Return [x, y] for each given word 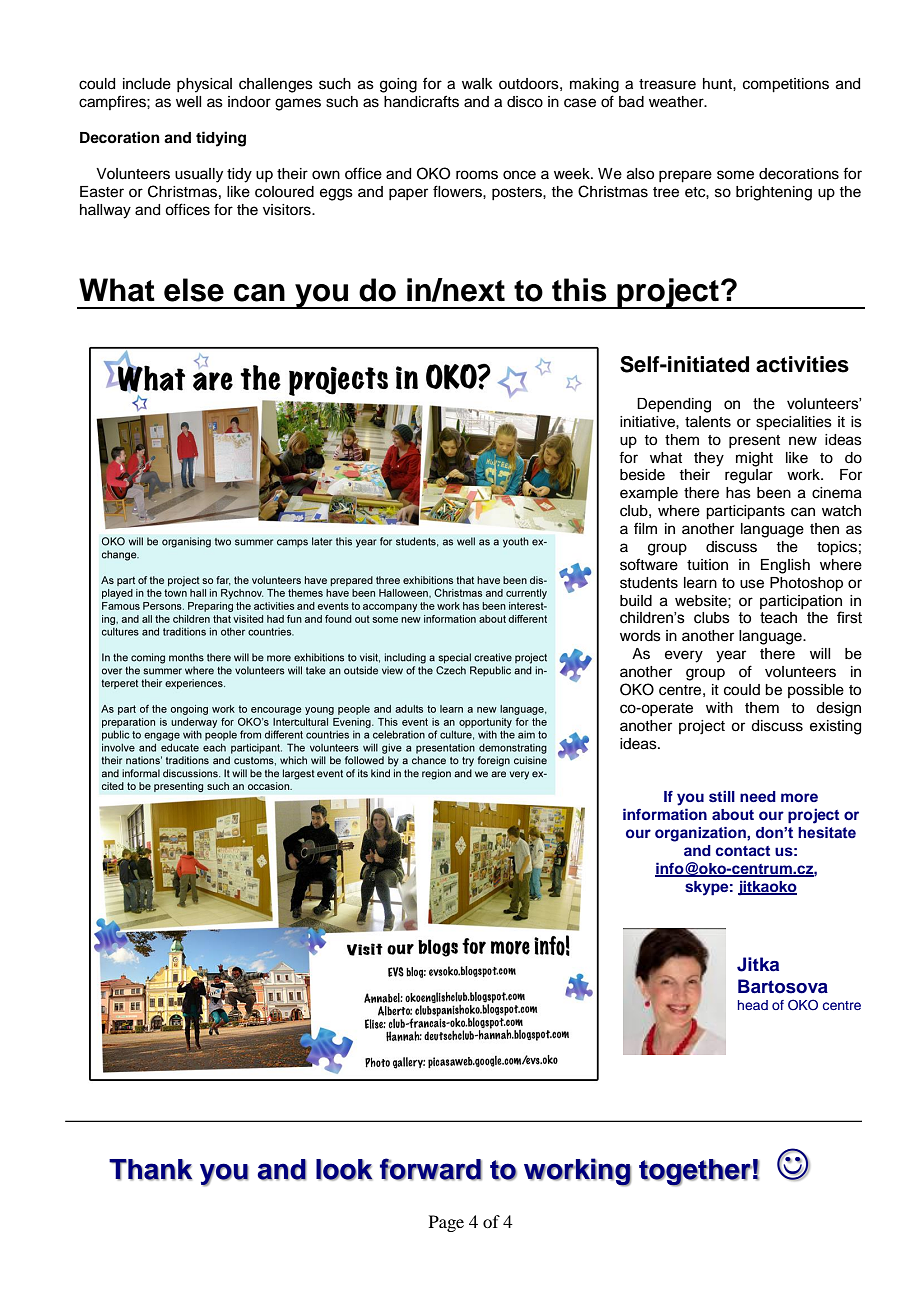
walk [477, 83]
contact [742, 851]
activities [802, 364]
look [344, 1170]
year [731, 656]
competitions [786, 85]
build [636, 601]
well [188, 102]
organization [701, 834]
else [194, 290]
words [640, 636]
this [579, 290]
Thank [150, 1170]
